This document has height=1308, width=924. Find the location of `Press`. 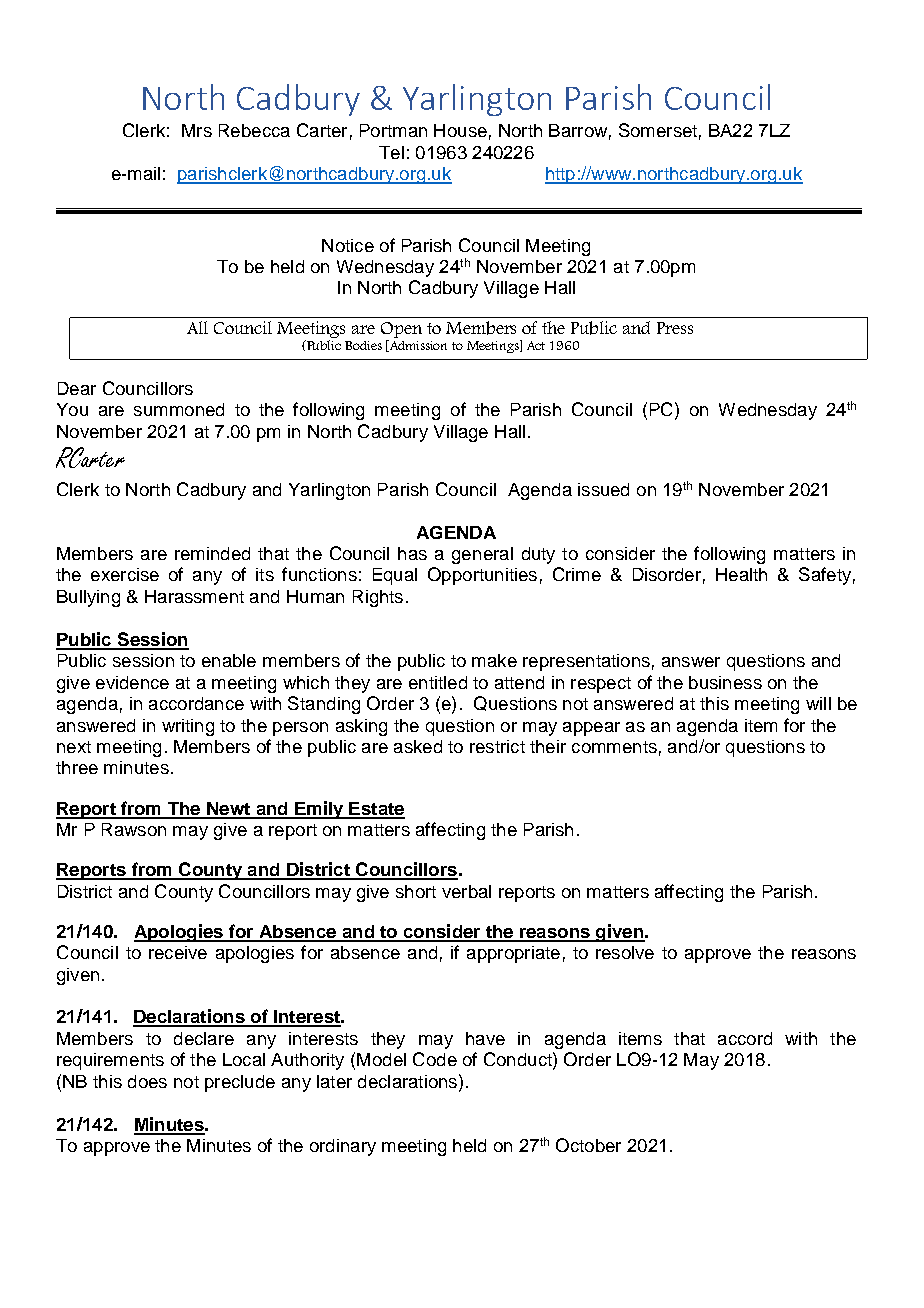

Press is located at coordinates (675, 328).
